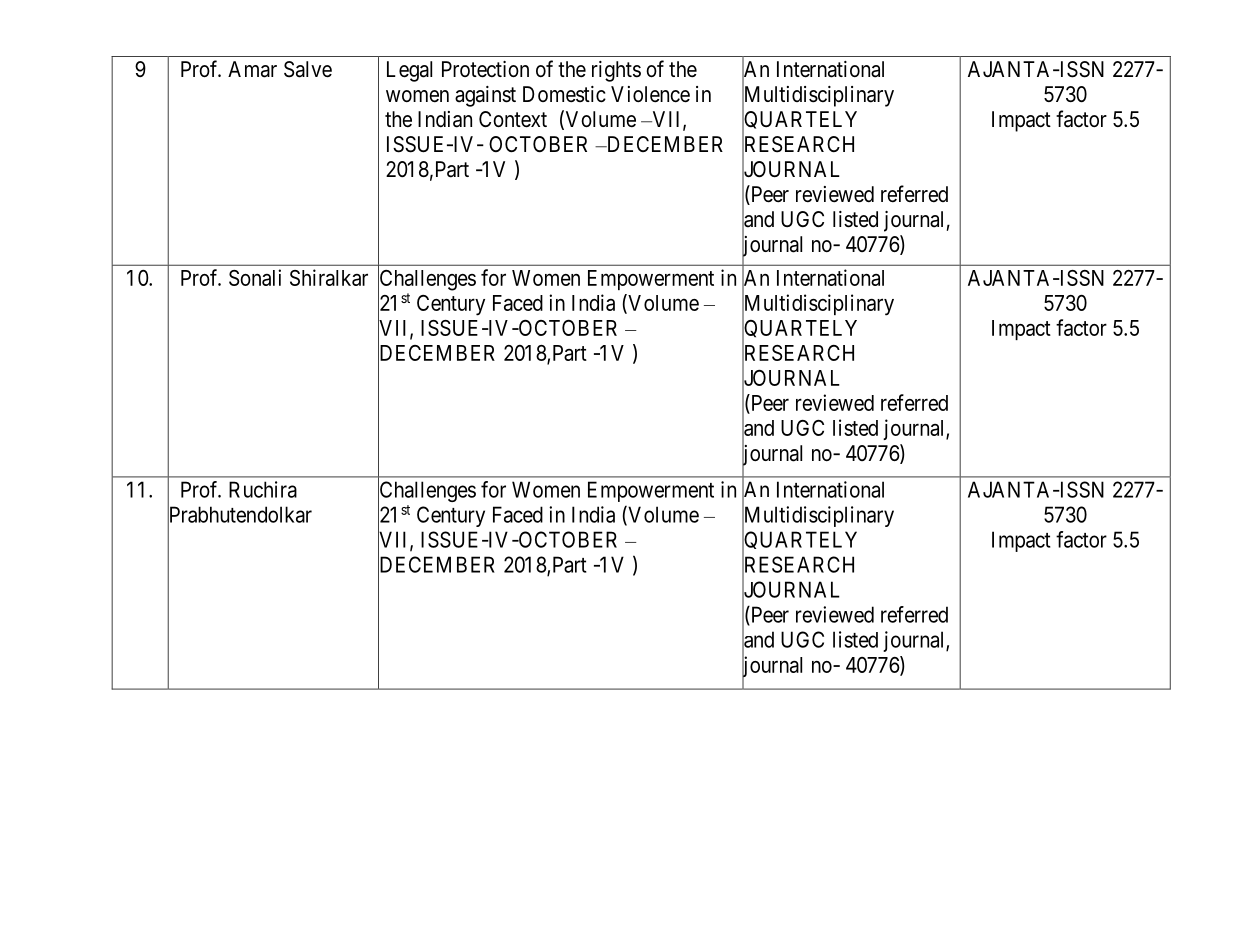 This screenshot has width=1233, height=952. Describe the element at coordinates (485, 96) in the screenshot. I see `against` at that location.
